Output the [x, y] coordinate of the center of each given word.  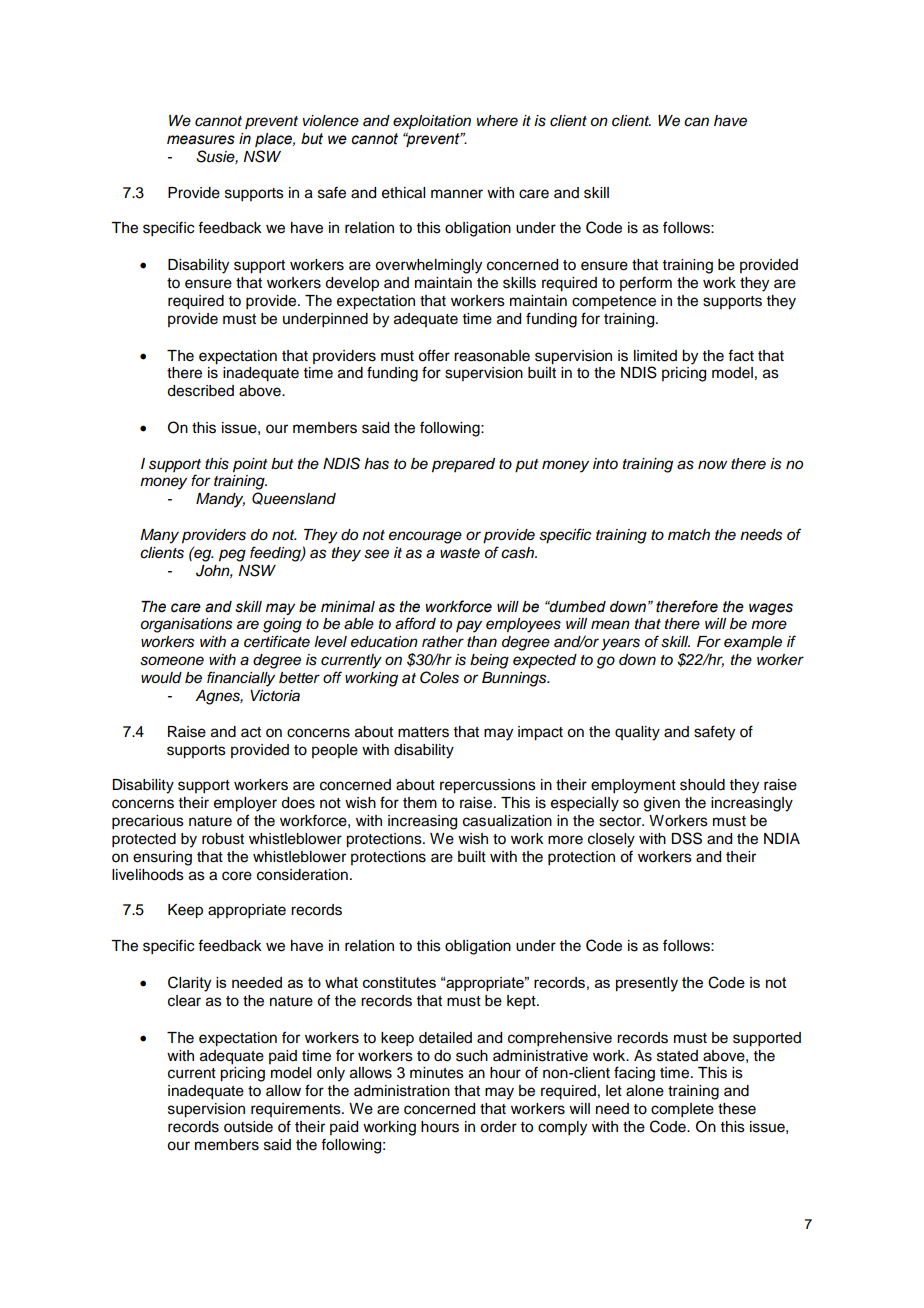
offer [434, 355]
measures [201, 140]
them [420, 803]
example [753, 643]
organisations [186, 625]
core [237, 876]
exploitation [432, 122]
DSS [686, 838]
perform [646, 283]
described [200, 391]
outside [248, 1127]
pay [469, 626]
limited [655, 356]
